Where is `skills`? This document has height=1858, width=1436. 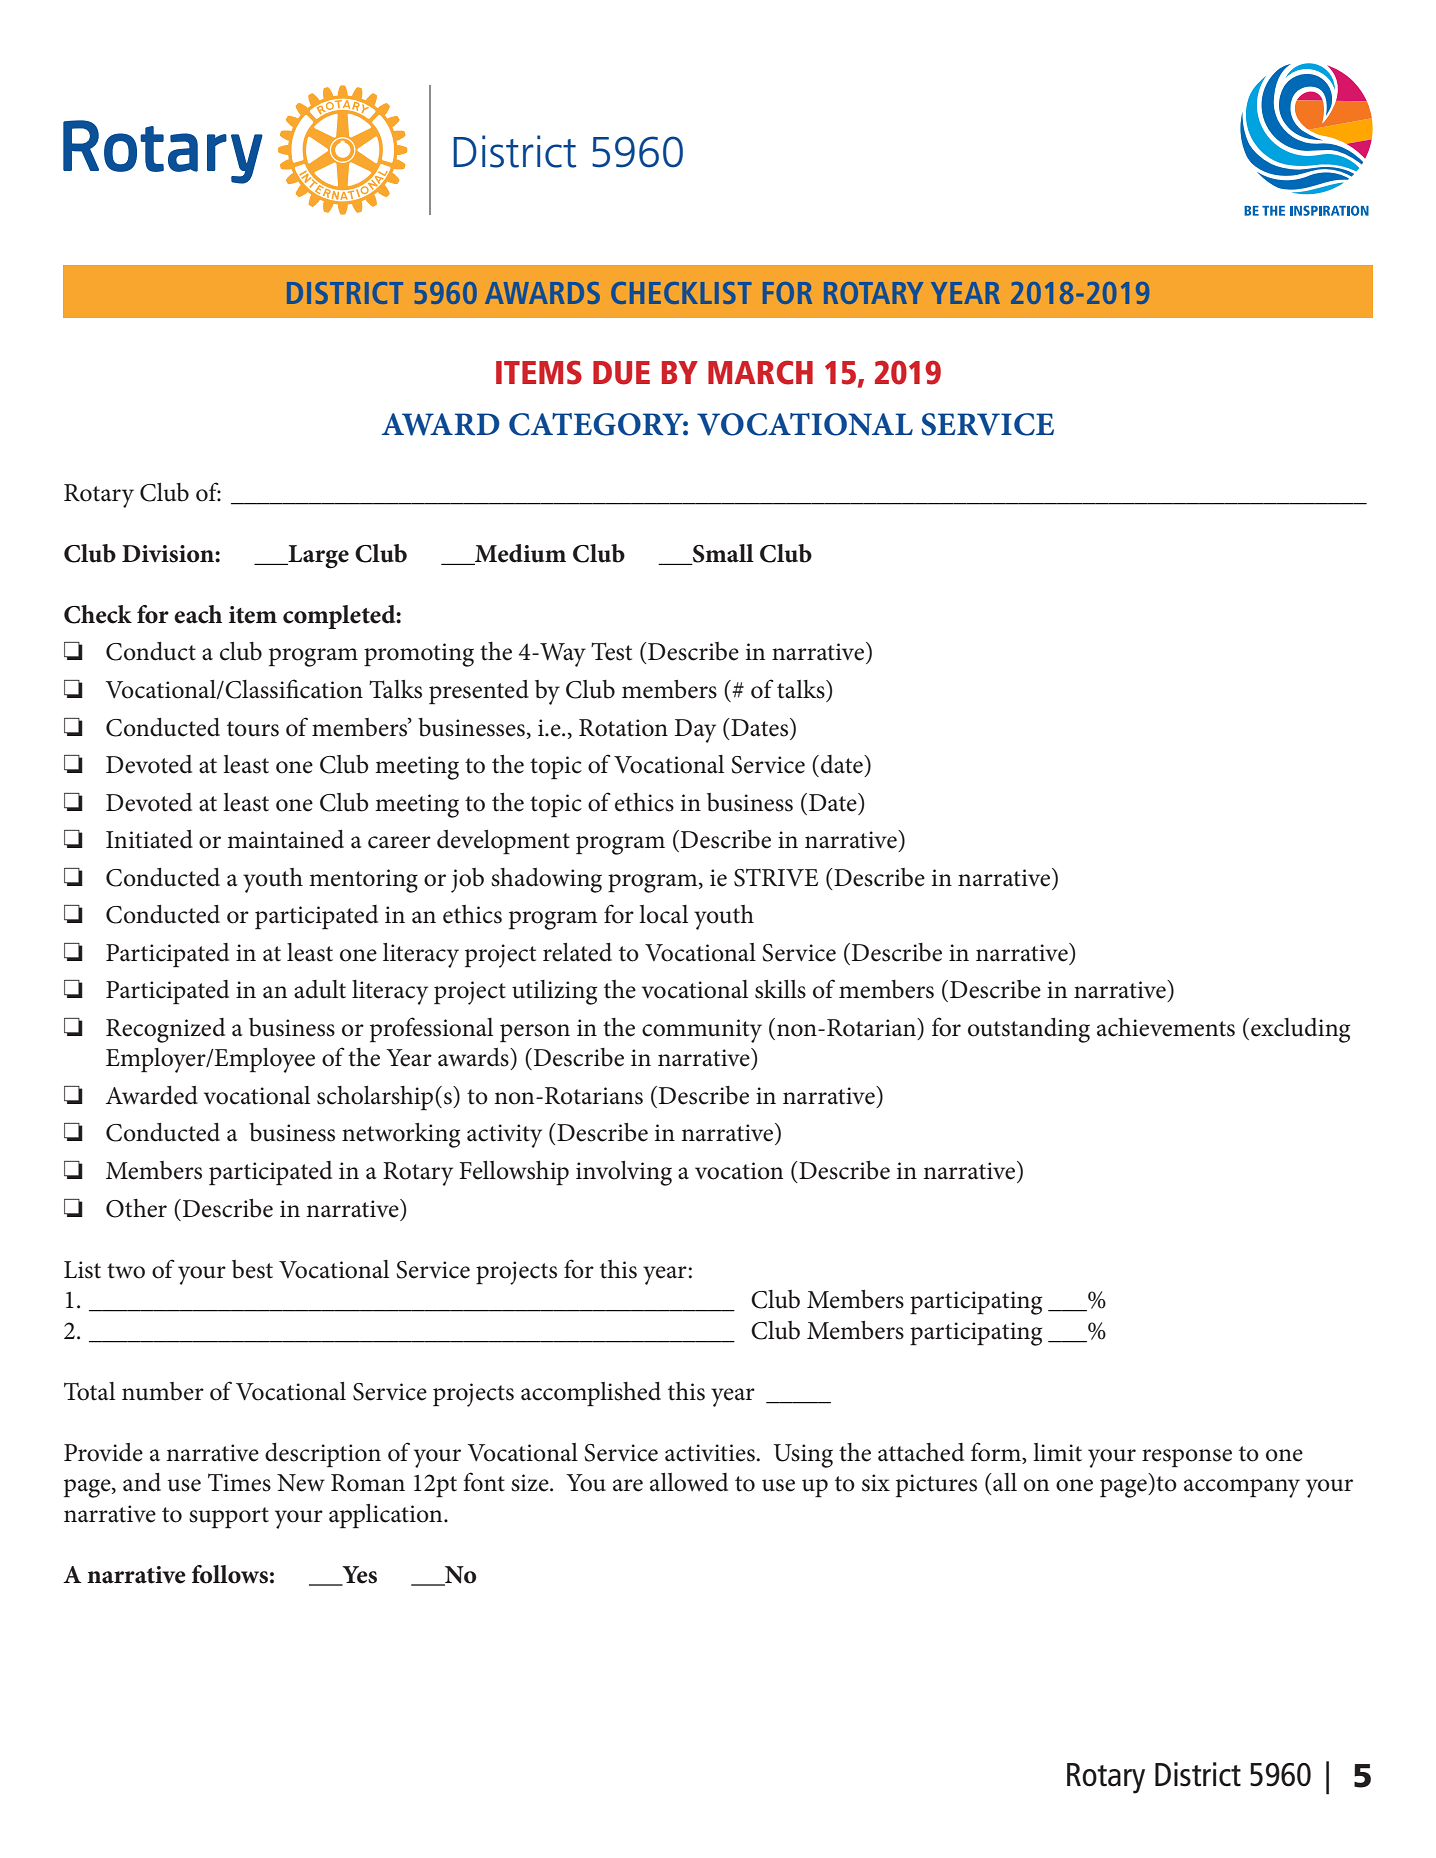
skills is located at coordinates (780, 989).
